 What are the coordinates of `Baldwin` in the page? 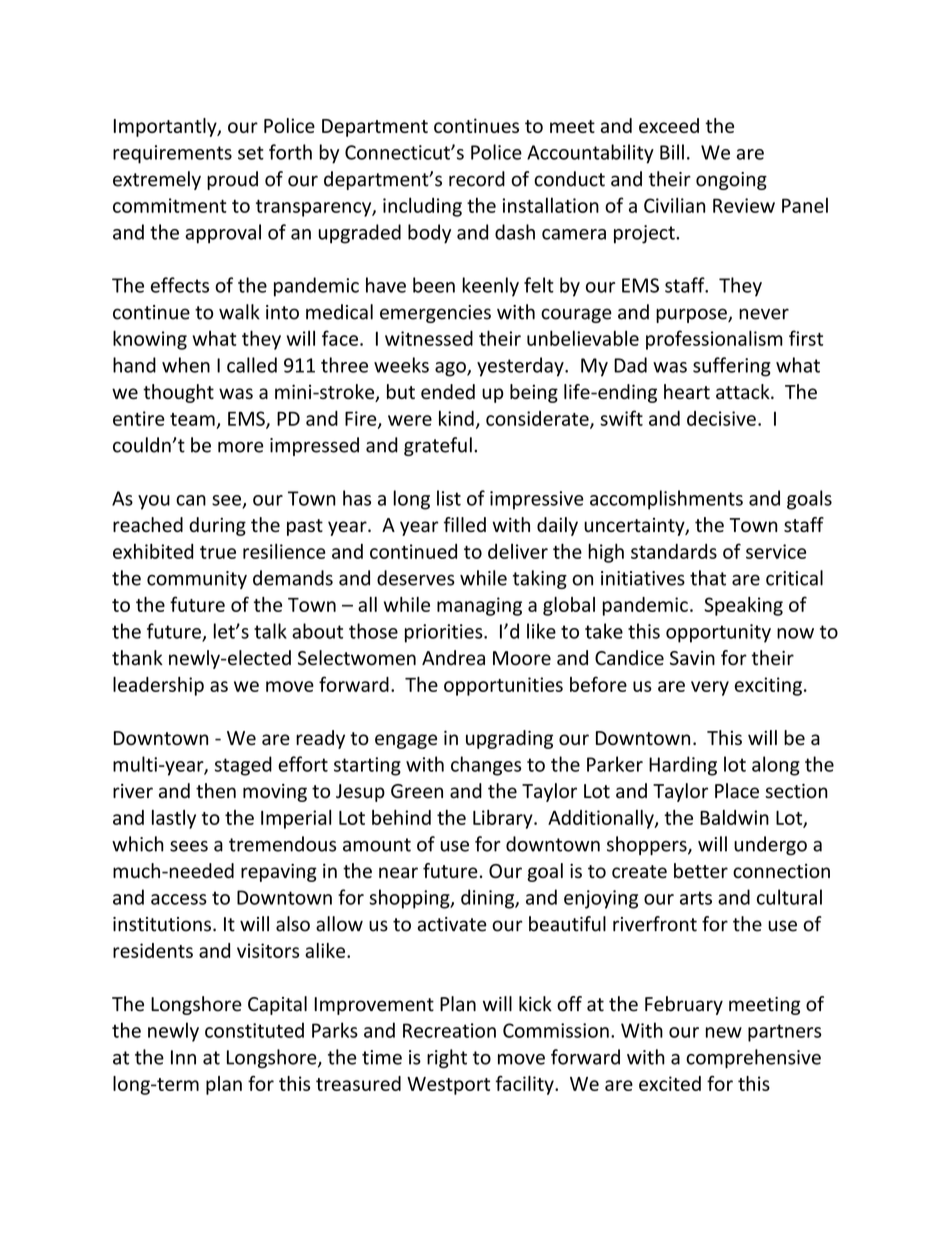 It's located at (734, 817).
